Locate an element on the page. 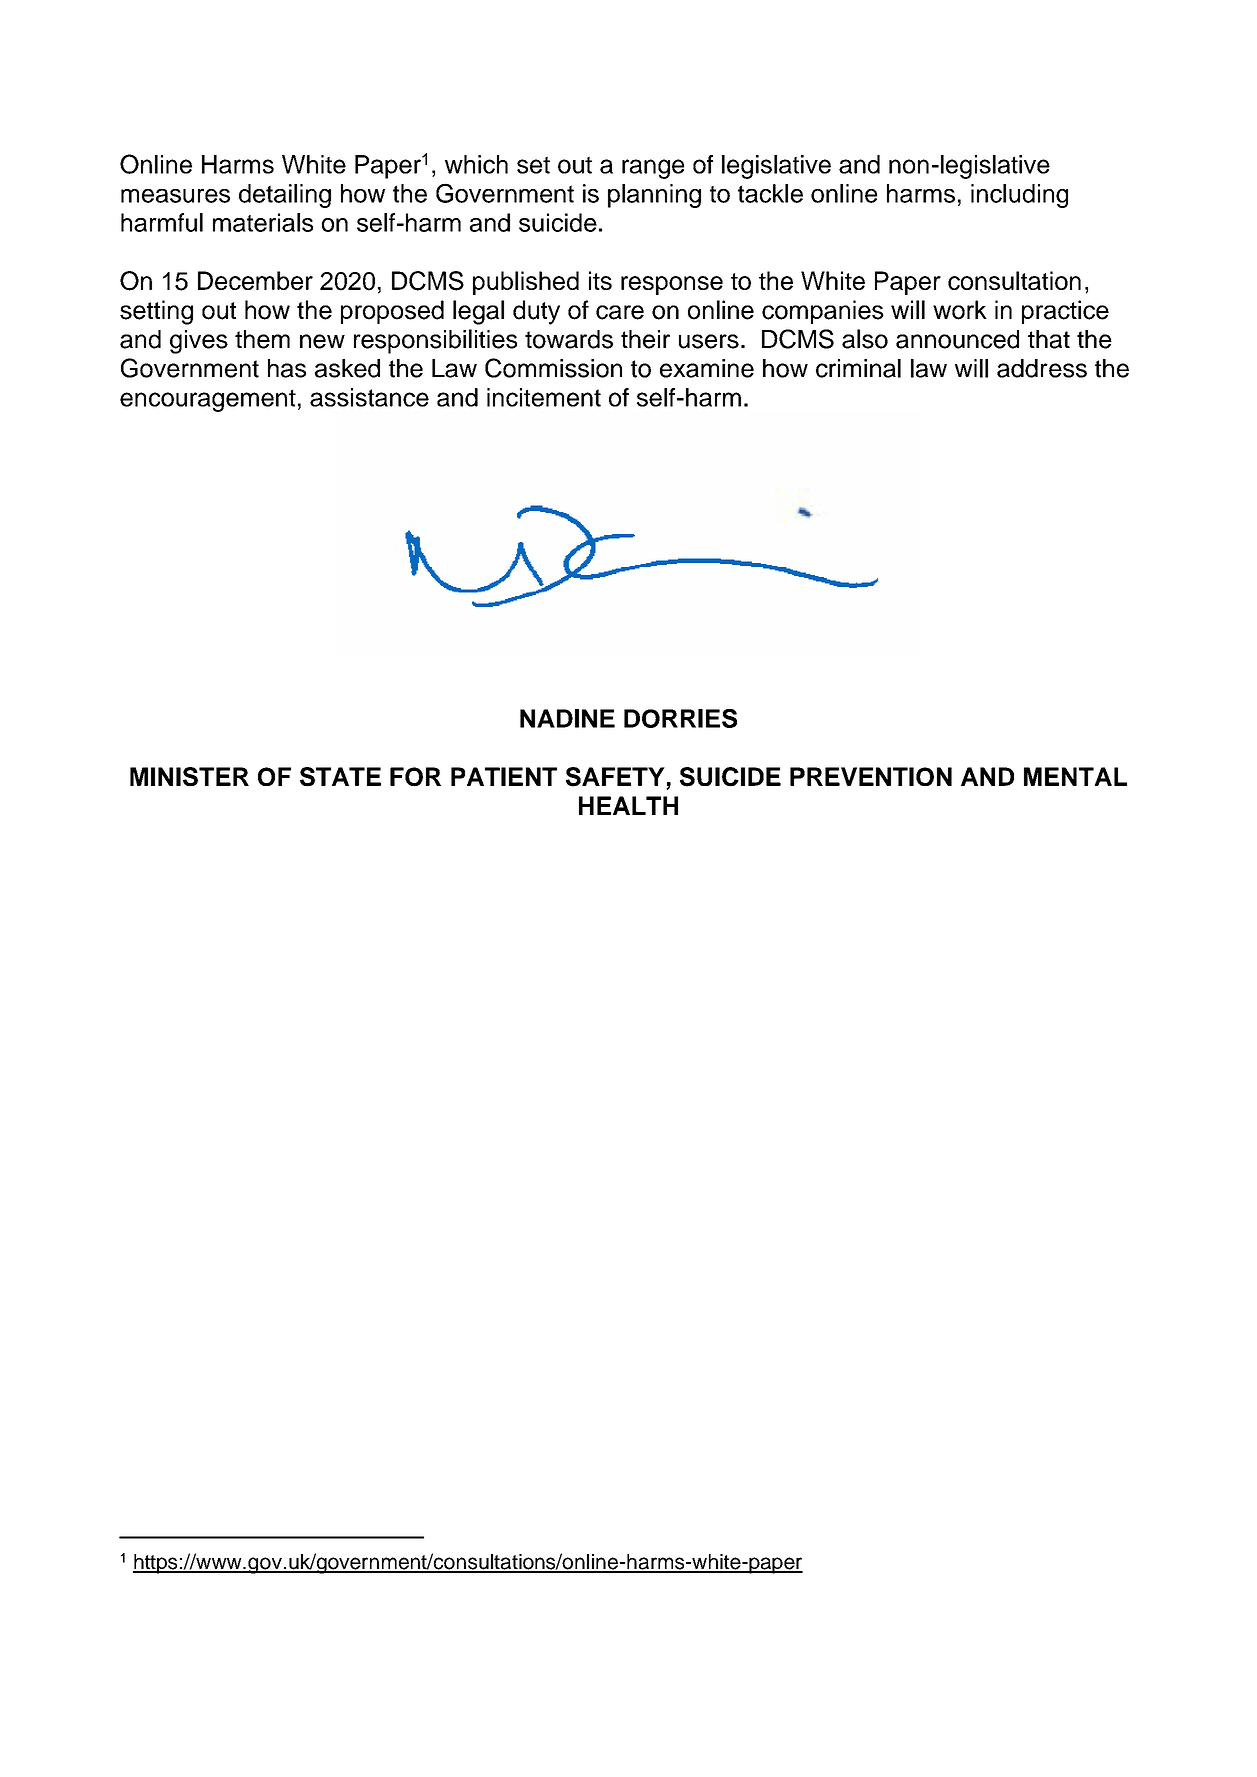 The height and width of the page is (1777, 1257). MENTAL is located at coordinates (1075, 776).
